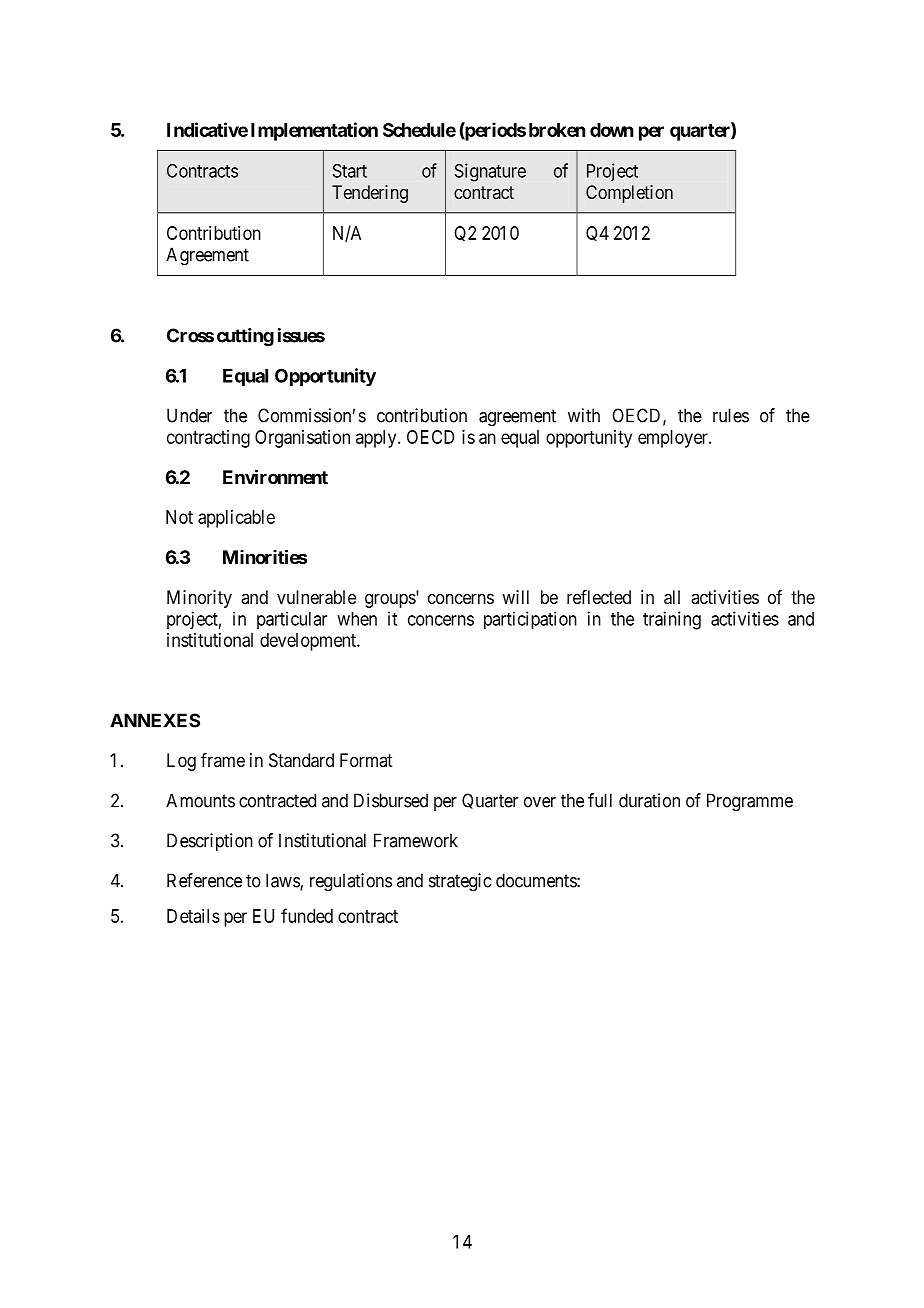 This screenshot has width=924, height=1308. Describe the element at coordinates (672, 597) in the screenshot. I see `all` at that location.
